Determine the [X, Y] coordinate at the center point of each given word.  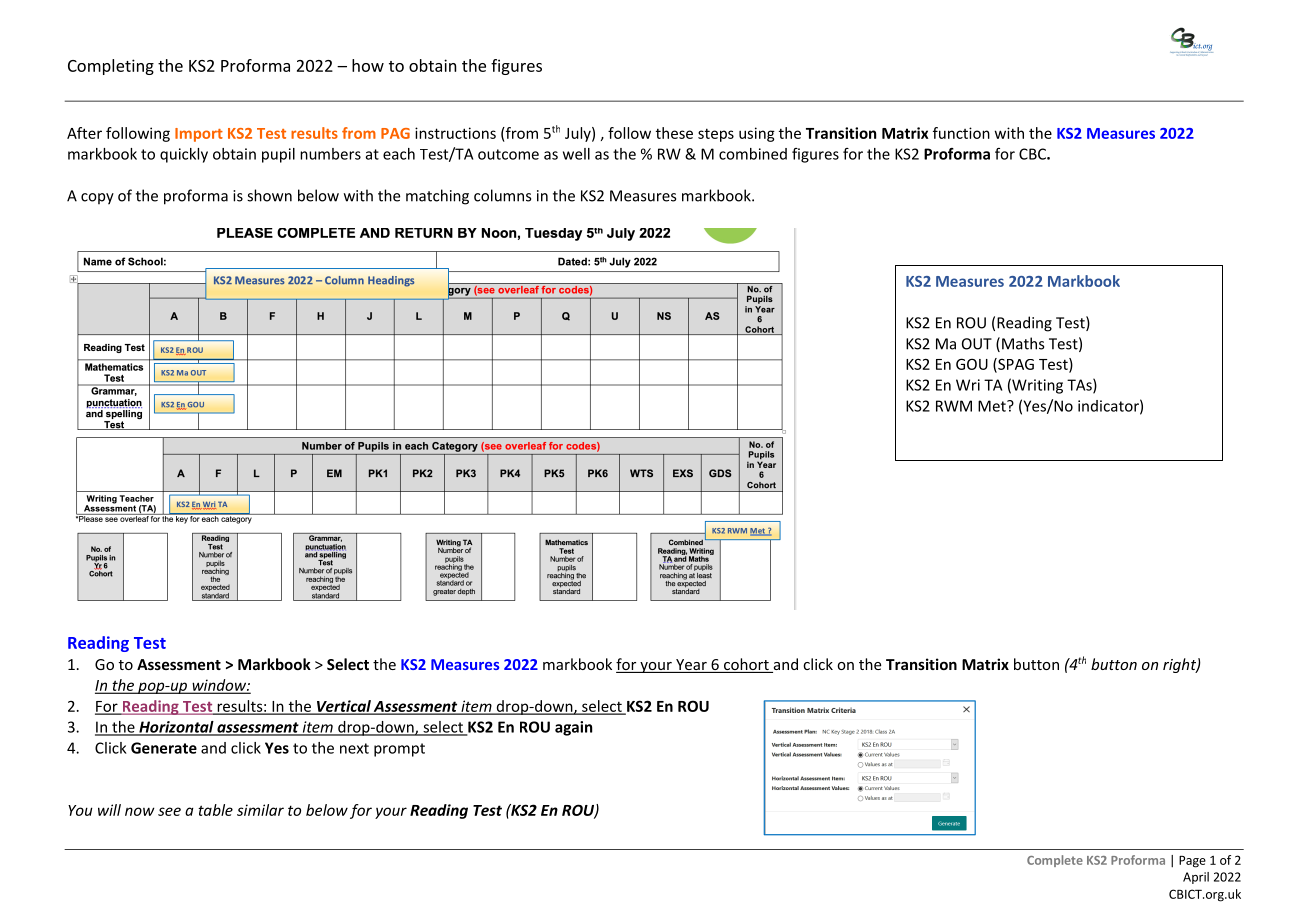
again [573, 728]
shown [269, 195]
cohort [746, 665]
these [674, 133]
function [961, 133]
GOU [972, 364]
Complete [1055, 861]
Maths [1023, 343]
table [215, 810]
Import [199, 135]
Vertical [344, 707]
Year [691, 666]
